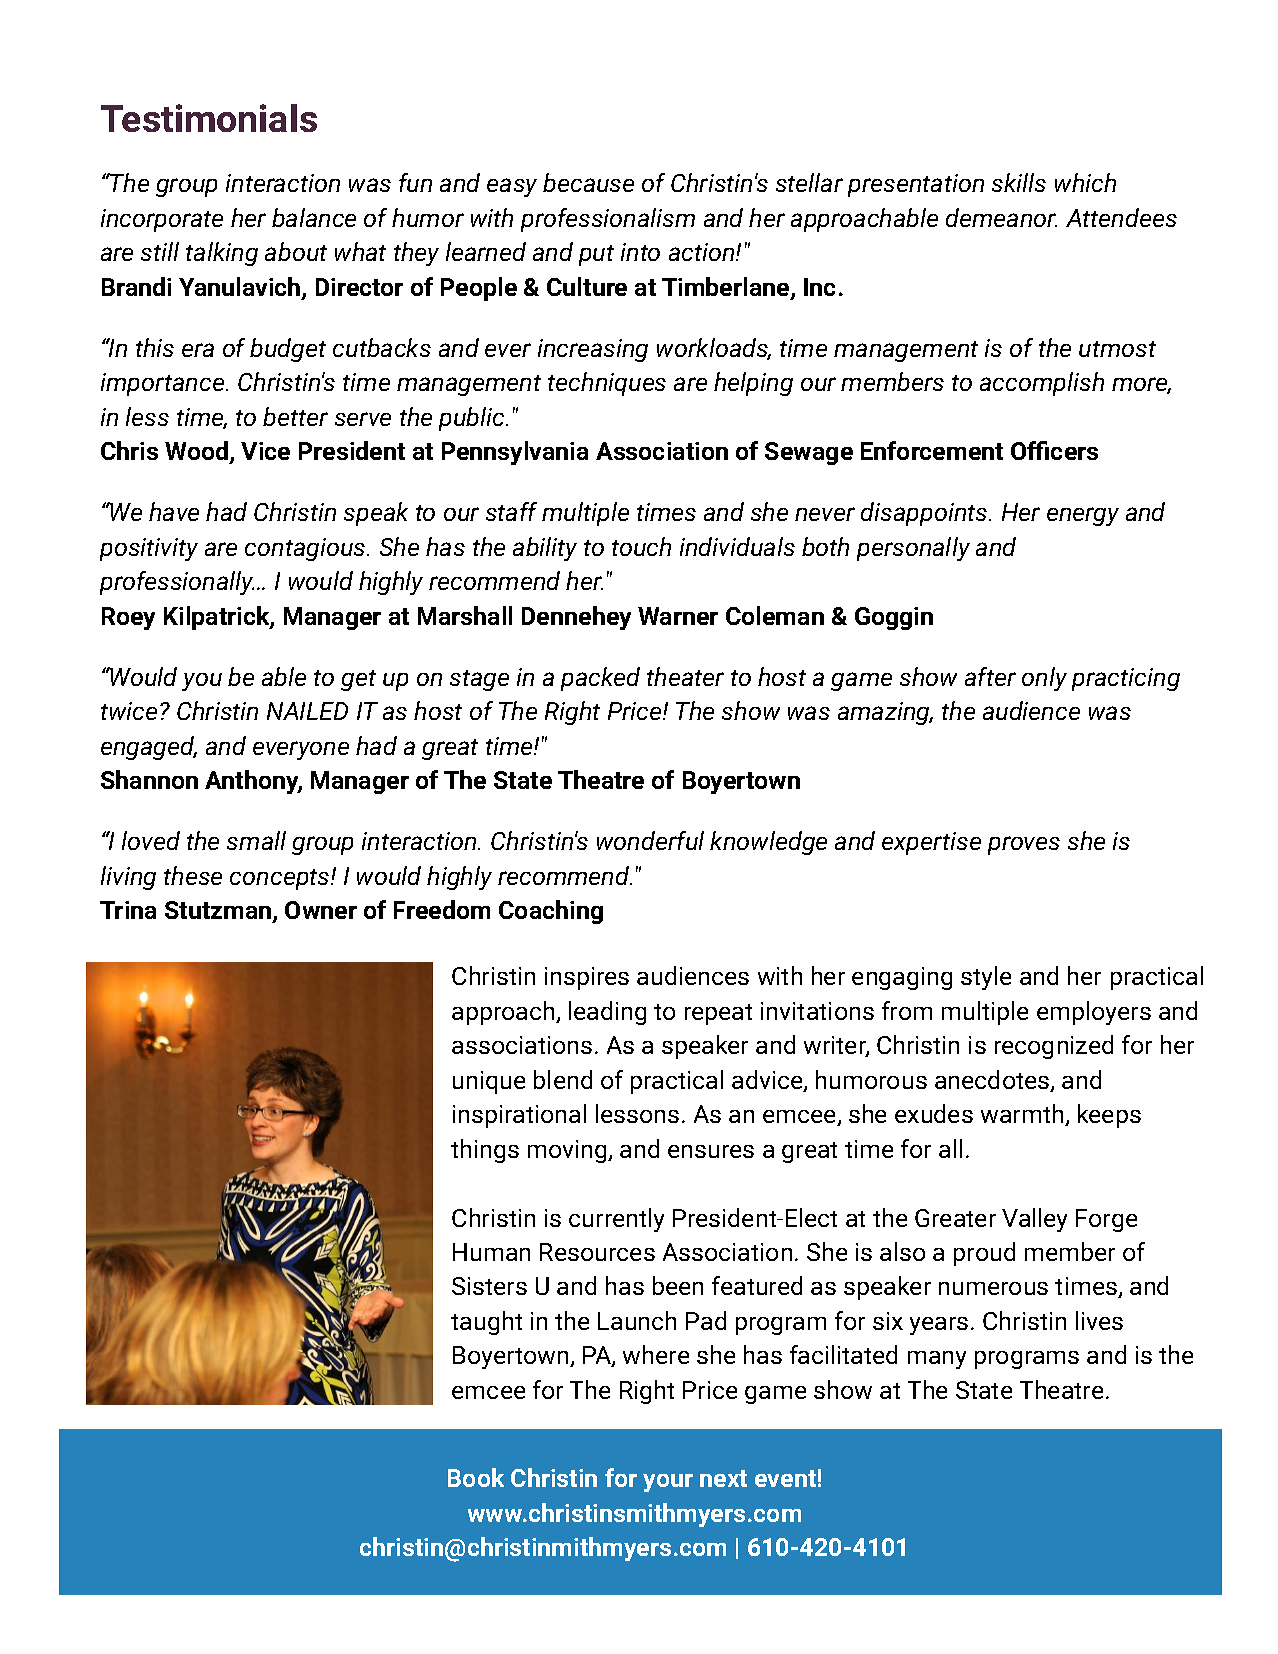 This screenshot has width=1278, height=1654. I want to click on Anthony, so click(253, 782).
